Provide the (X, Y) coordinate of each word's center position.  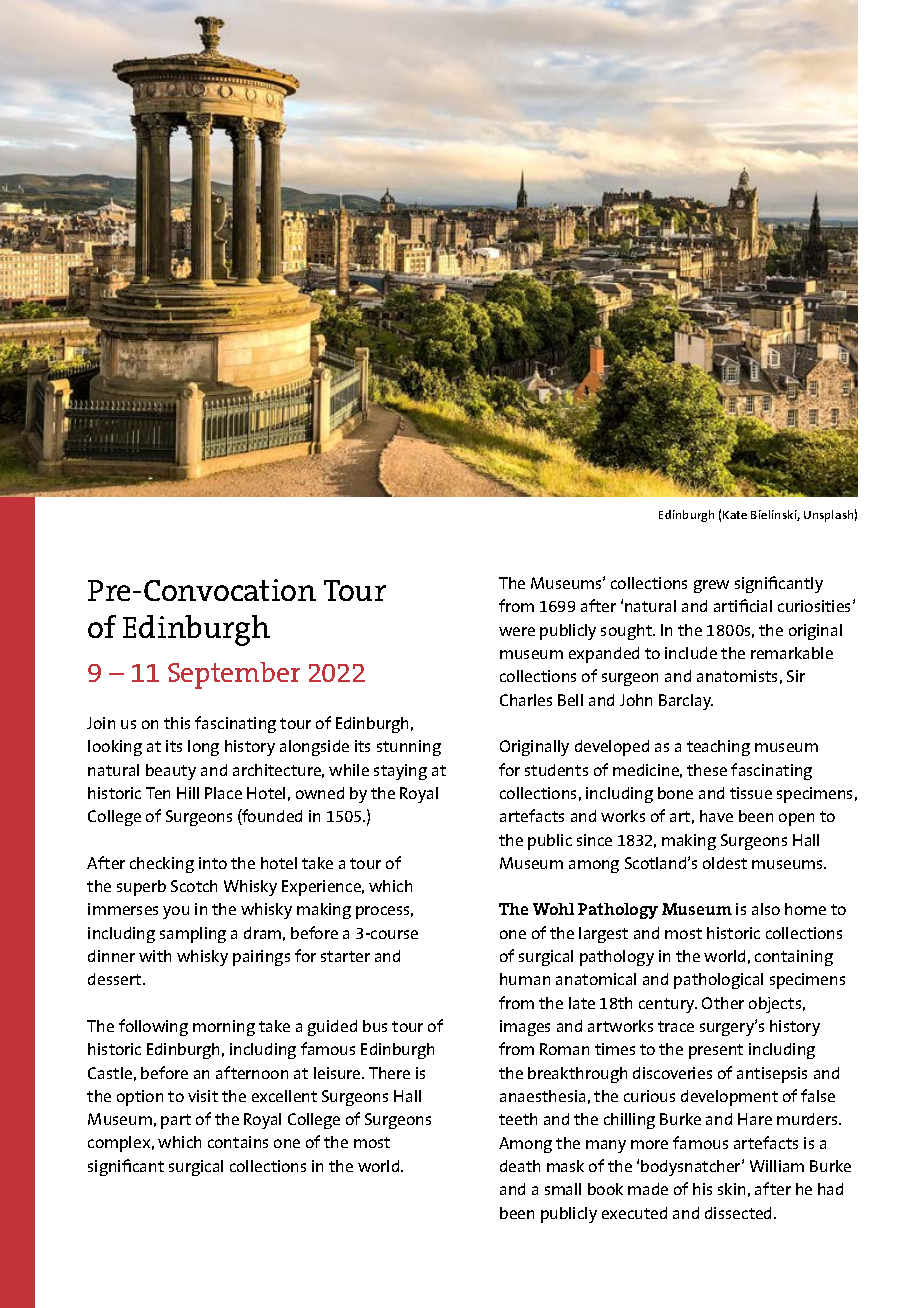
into (213, 863)
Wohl (553, 909)
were (517, 631)
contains (238, 1142)
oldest (725, 863)
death (520, 1166)
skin (731, 1189)
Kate (735, 515)
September (234, 675)
